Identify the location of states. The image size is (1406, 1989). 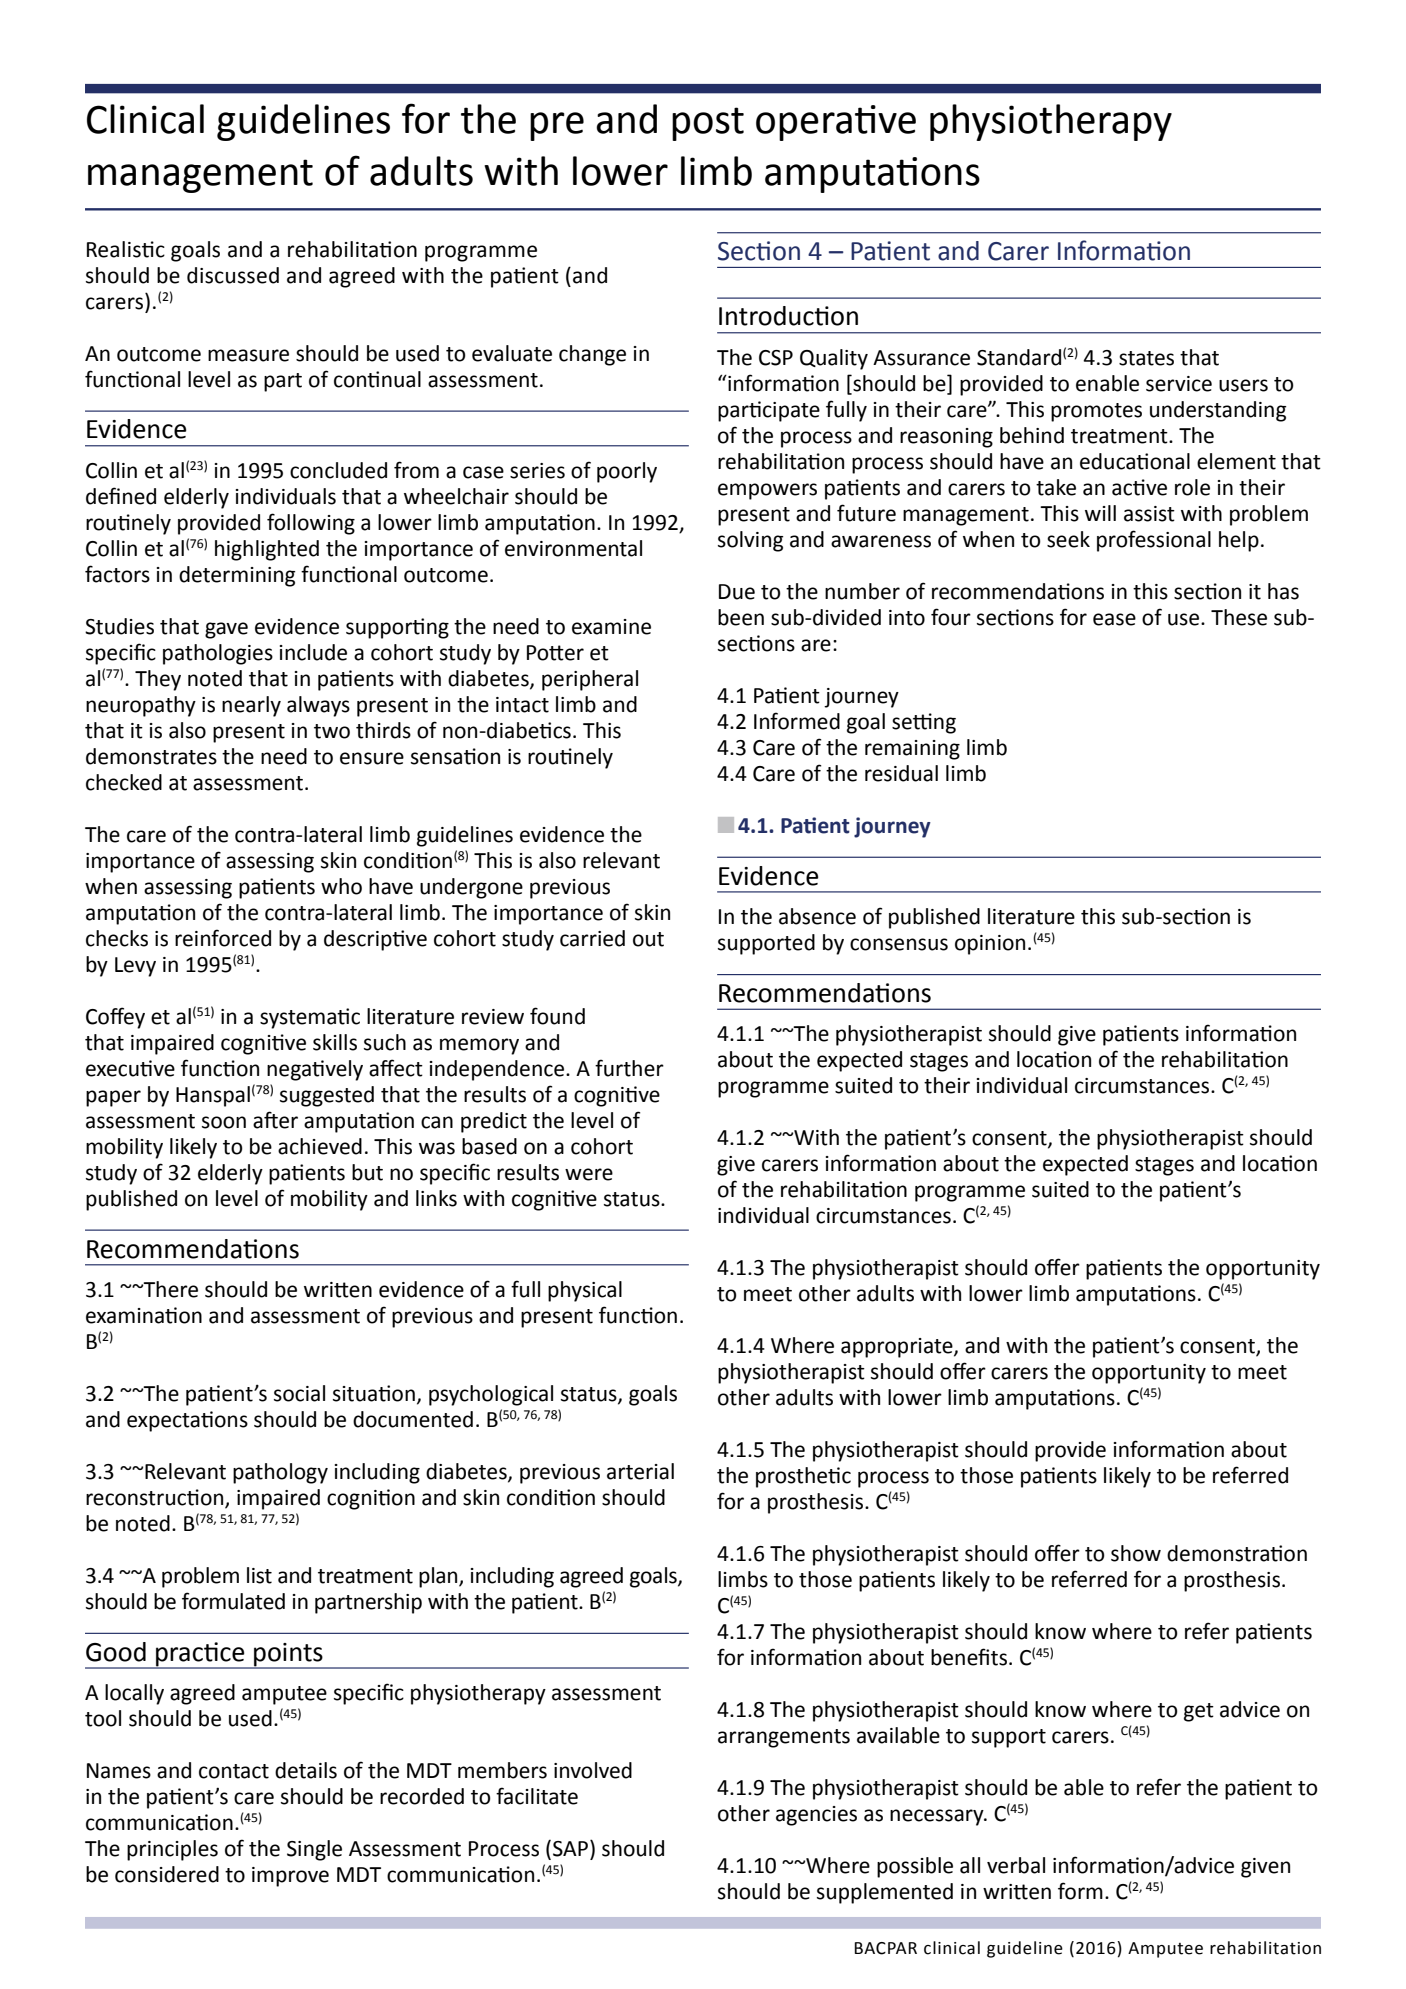
(1146, 358).
